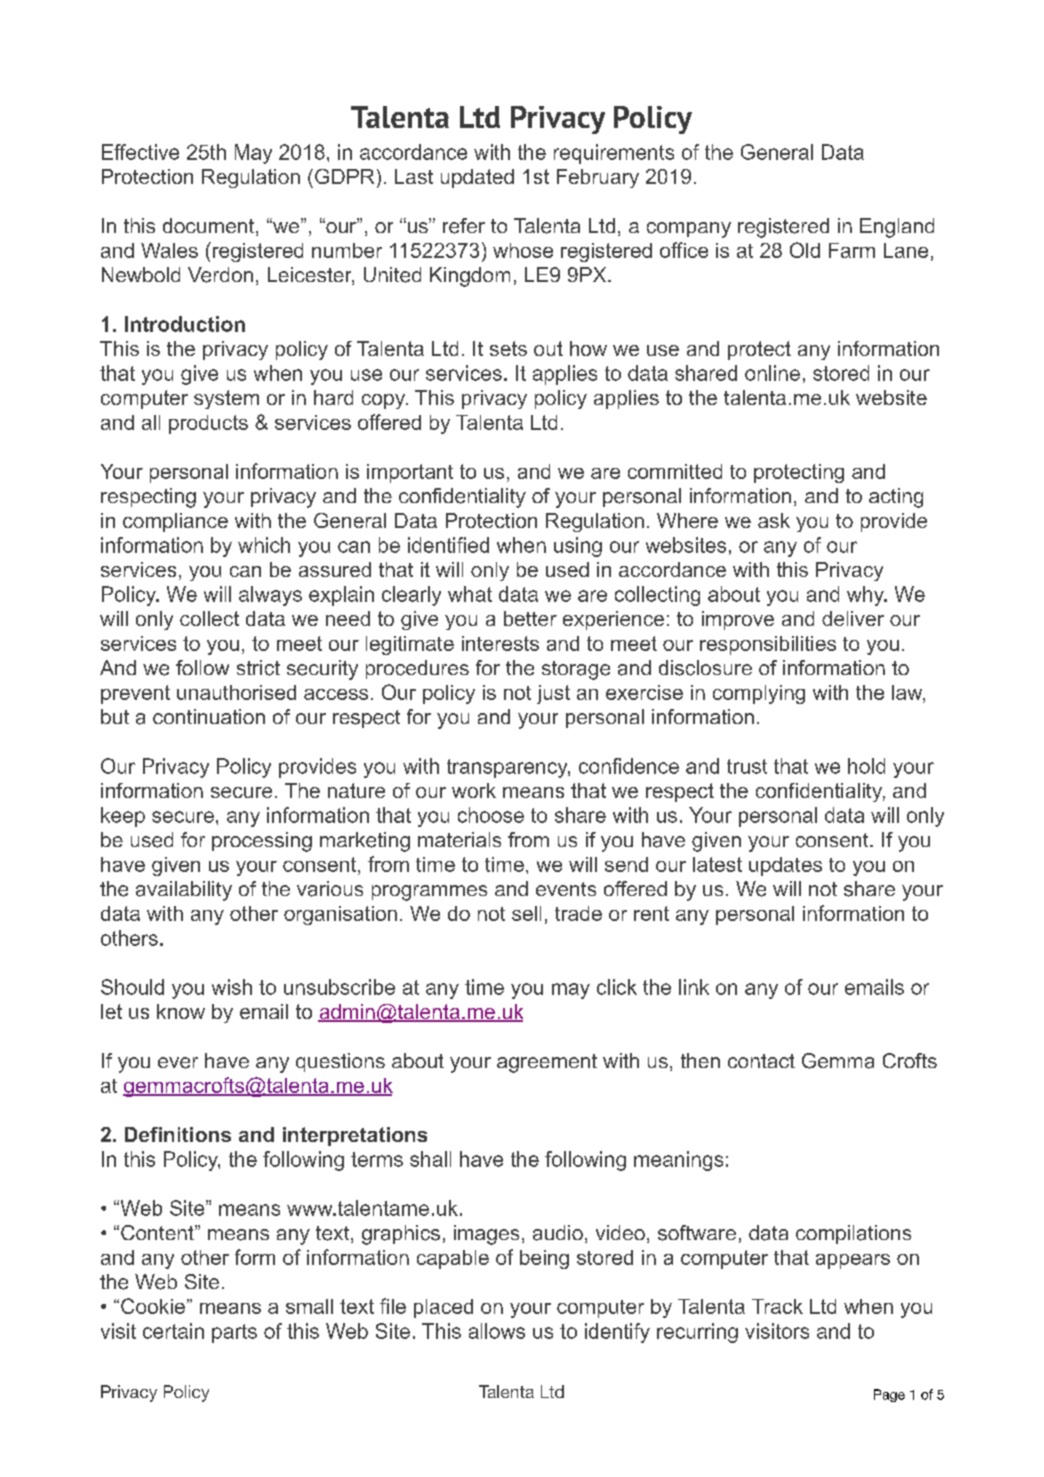 The width and height of the image is (1044, 1477). What do you see at coordinates (866, 766) in the image?
I see `hold` at bounding box center [866, 766].
